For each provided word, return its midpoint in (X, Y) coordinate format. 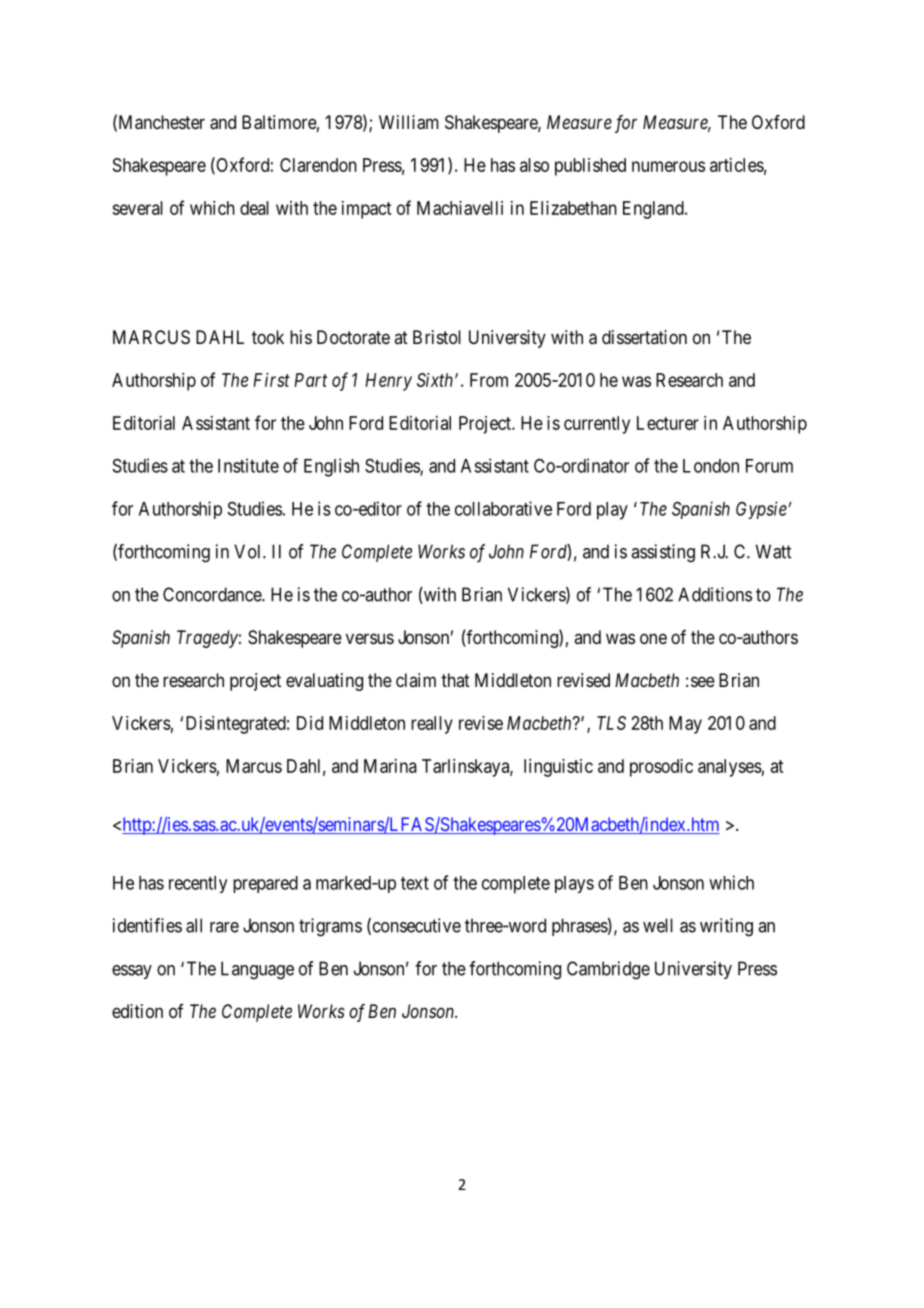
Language (257, 970)
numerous (668, 166)
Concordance (213, 594)
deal (254, 208)
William (409, 122)
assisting (663, 553)
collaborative (503, 508)
